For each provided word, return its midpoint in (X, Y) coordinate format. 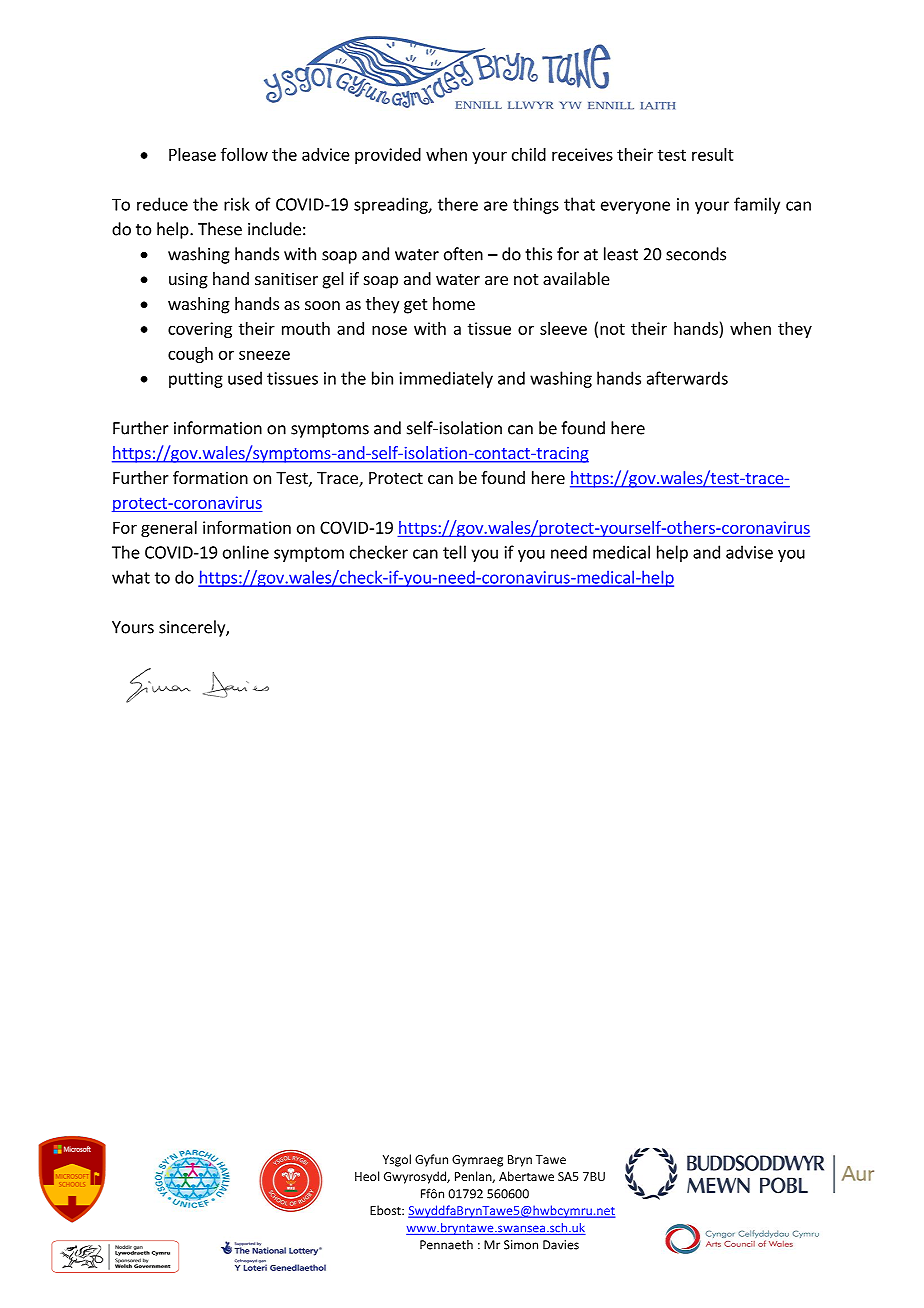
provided (388, 156)
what (131, 577)
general (169, 529)
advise (749, 552)
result (713, 154)
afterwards (687, 378)
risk (237, 204)
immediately (446, 379)
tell (454, 552)
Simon (521, 1245)
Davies (561, 1245)
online (246, 552)
